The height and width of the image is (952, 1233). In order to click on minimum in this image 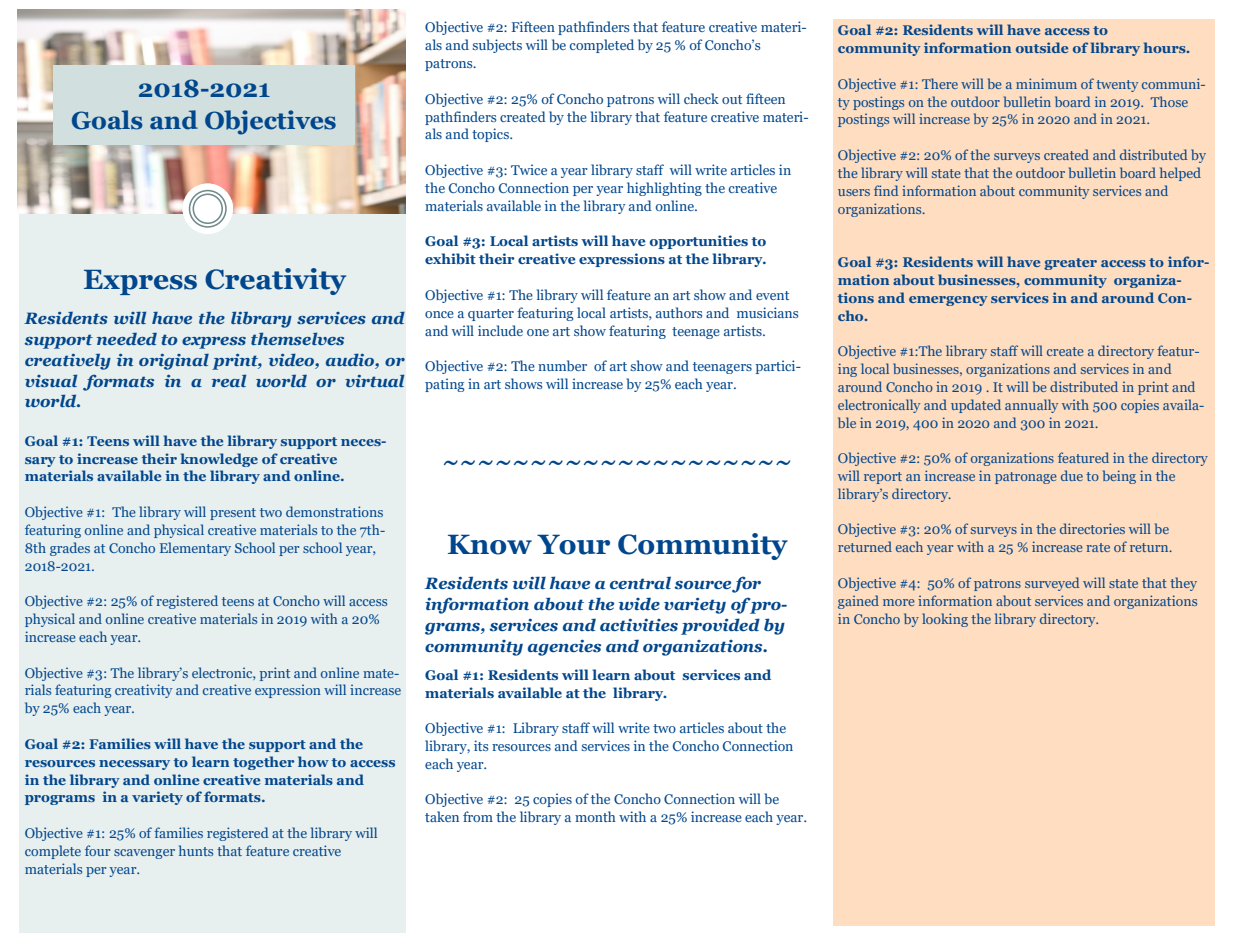, I will do `click(1046, 83)`.
